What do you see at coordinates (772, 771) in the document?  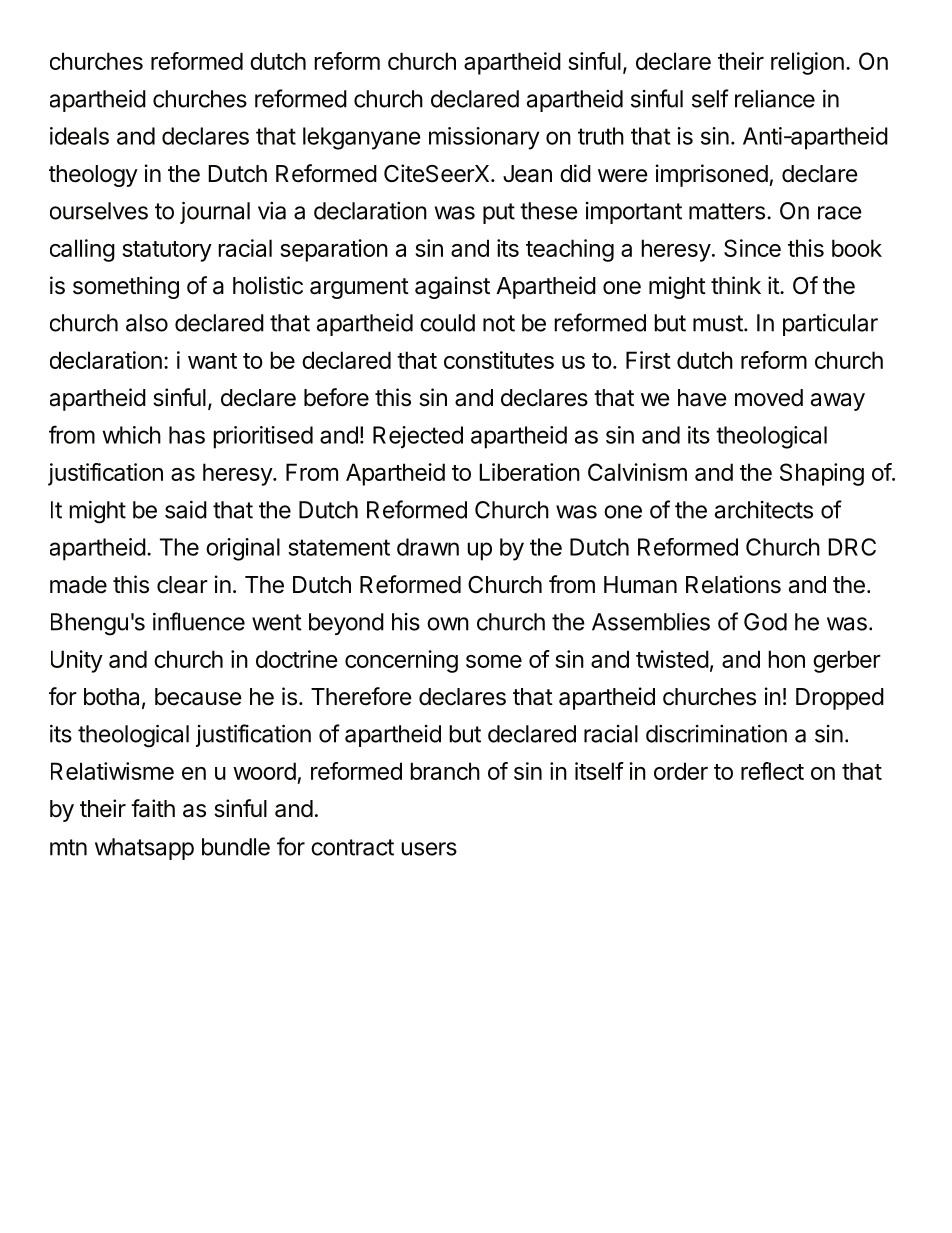 I see `reflect` at bounding box center [772, 771].
